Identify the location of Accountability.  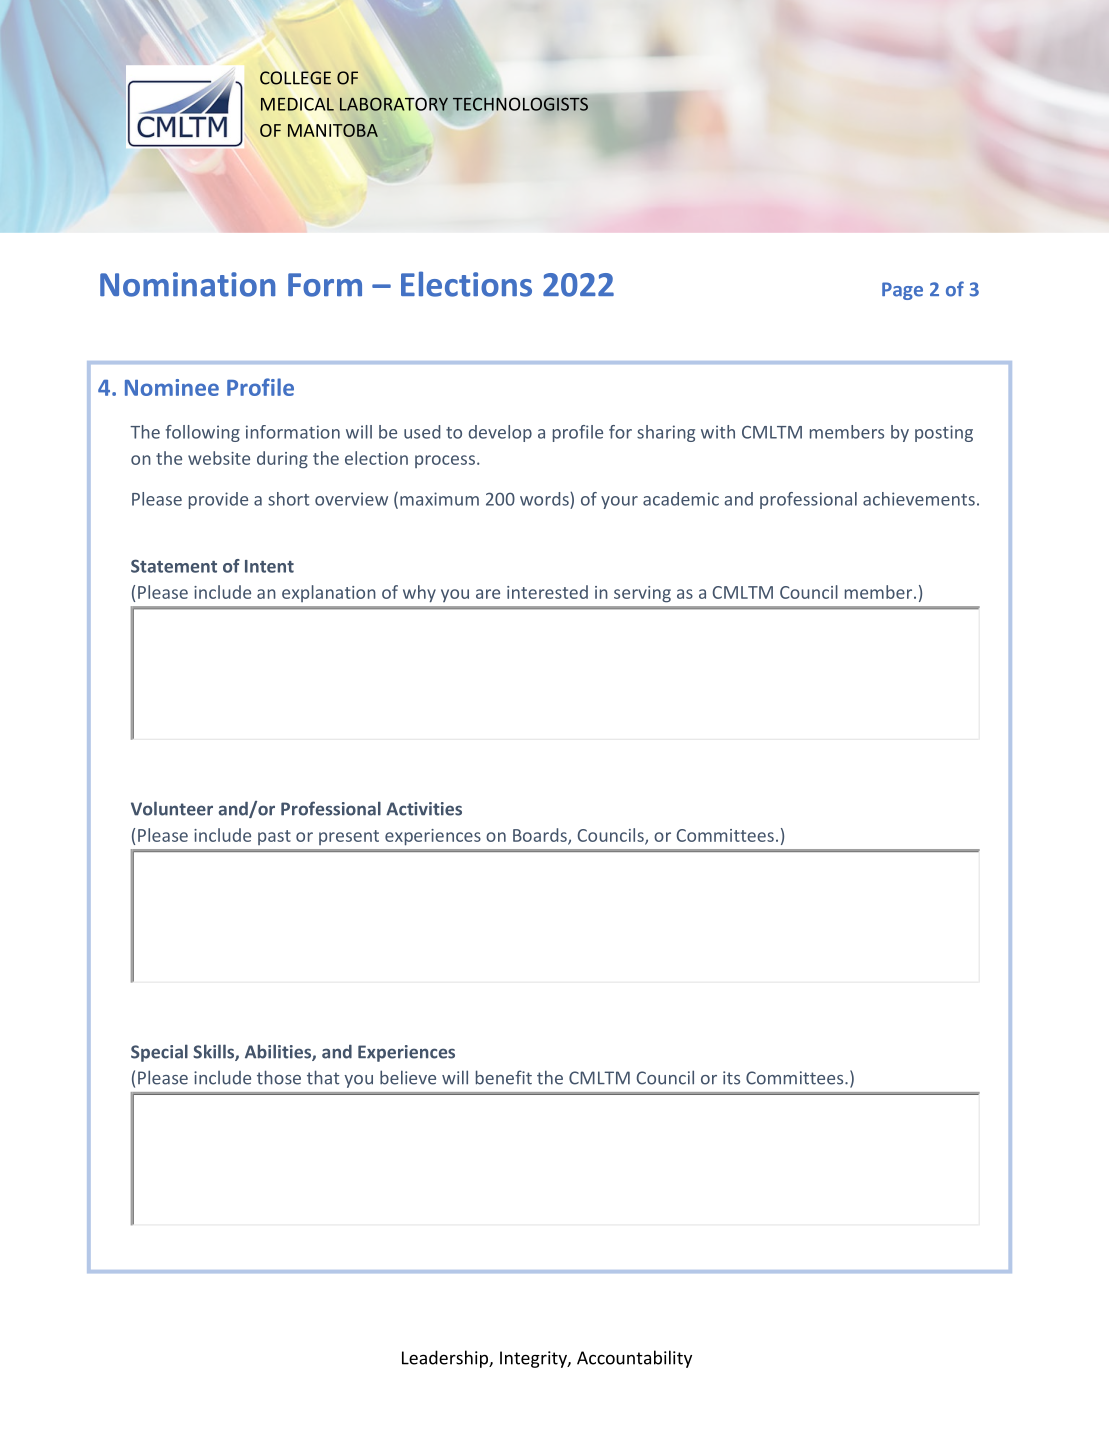
(634, 1359).
